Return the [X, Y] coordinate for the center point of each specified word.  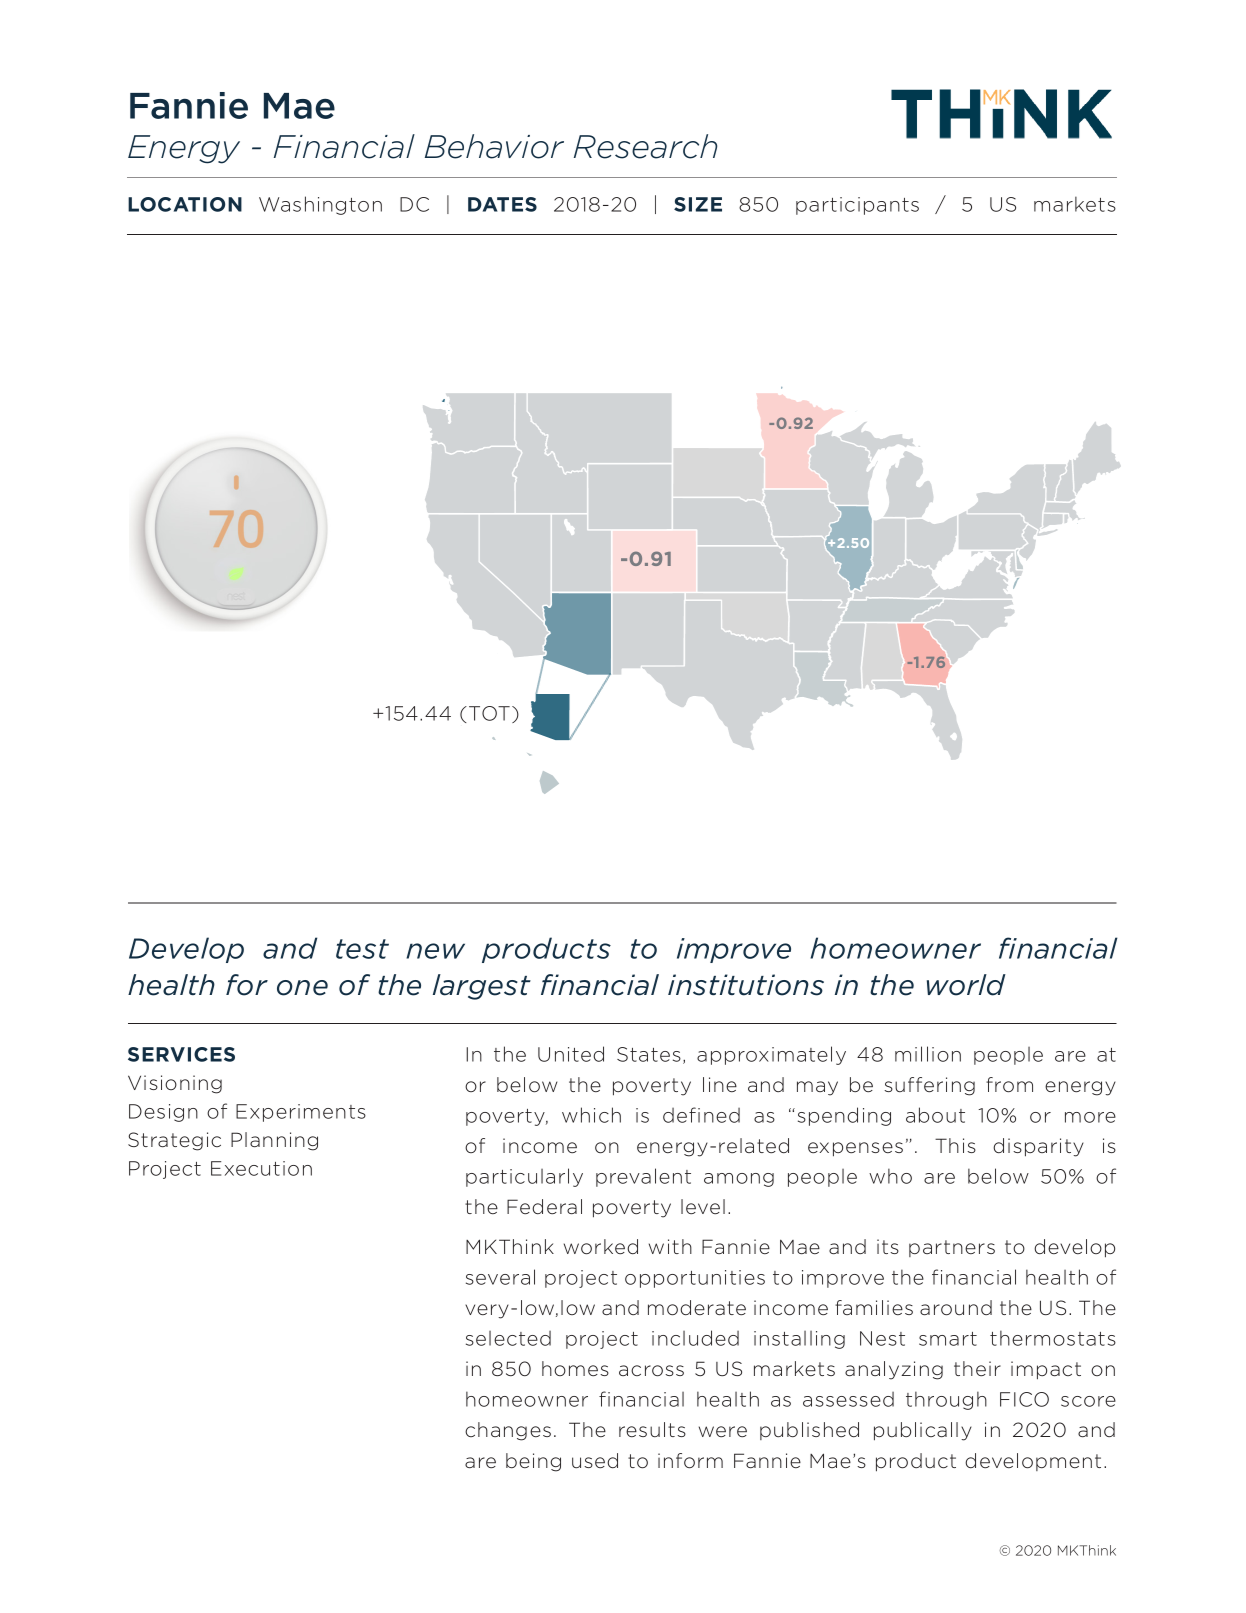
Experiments [301, 1113]
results [652, 1429]
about [935, 1115]
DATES [502, 204]
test [362, 949]
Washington [320, 205]
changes [508, 1431]
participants [857, 206]
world [966, 985]
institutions [746, 985]
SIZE [698, 204]
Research [645, 146]
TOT [489, 713]
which [591, 1115]
